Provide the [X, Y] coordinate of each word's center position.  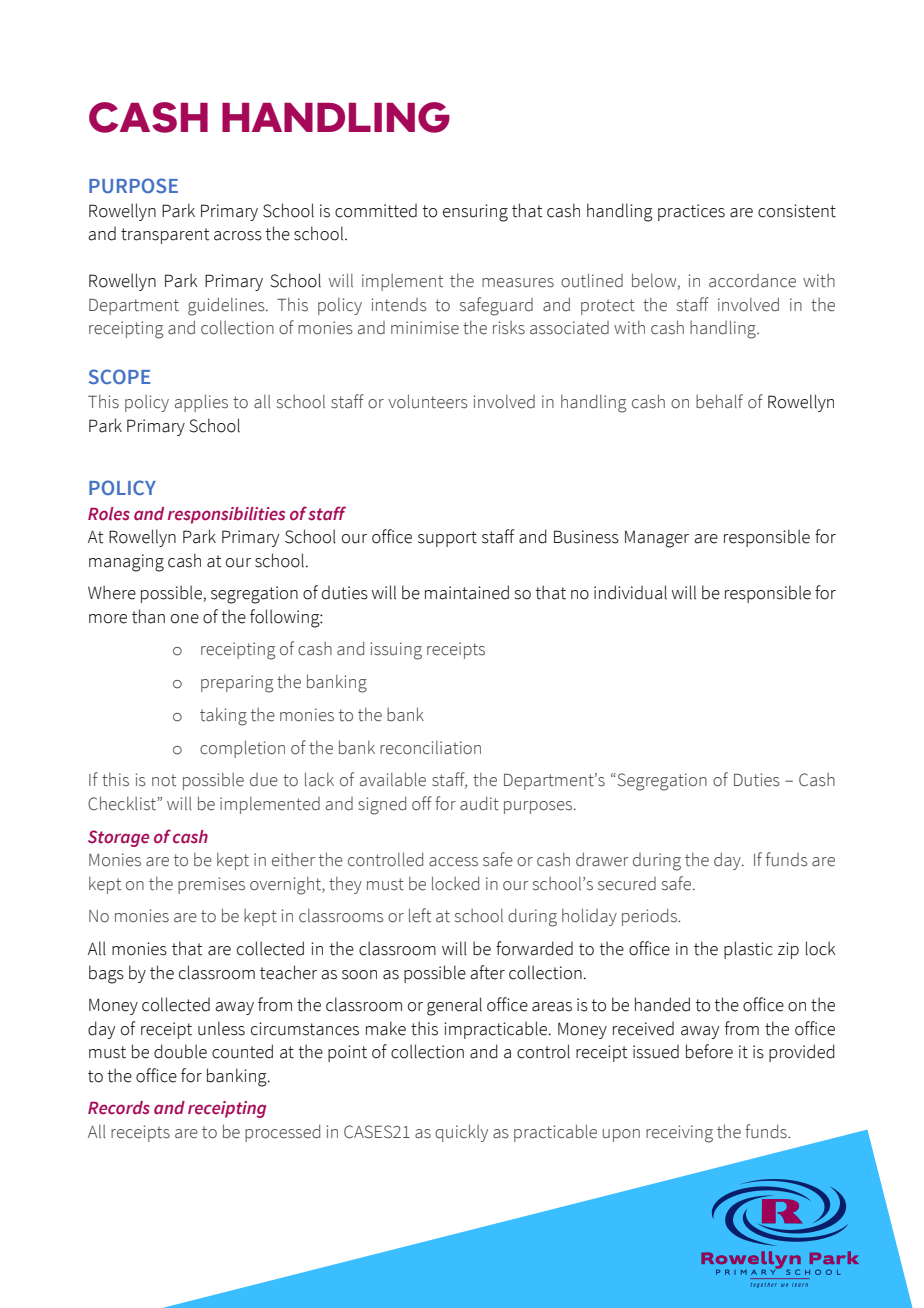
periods [650, 917]
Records [119, 1108]
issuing [396, 651]
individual [630, 592]
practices [691, 212]
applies [201, 403]
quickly [461, 1133]
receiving [679, 1134]
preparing [237, 684]
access [453, 862]
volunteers [428, 401]
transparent [165, 236]
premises [211, 885]
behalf [719, 401]
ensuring [475, 213]
